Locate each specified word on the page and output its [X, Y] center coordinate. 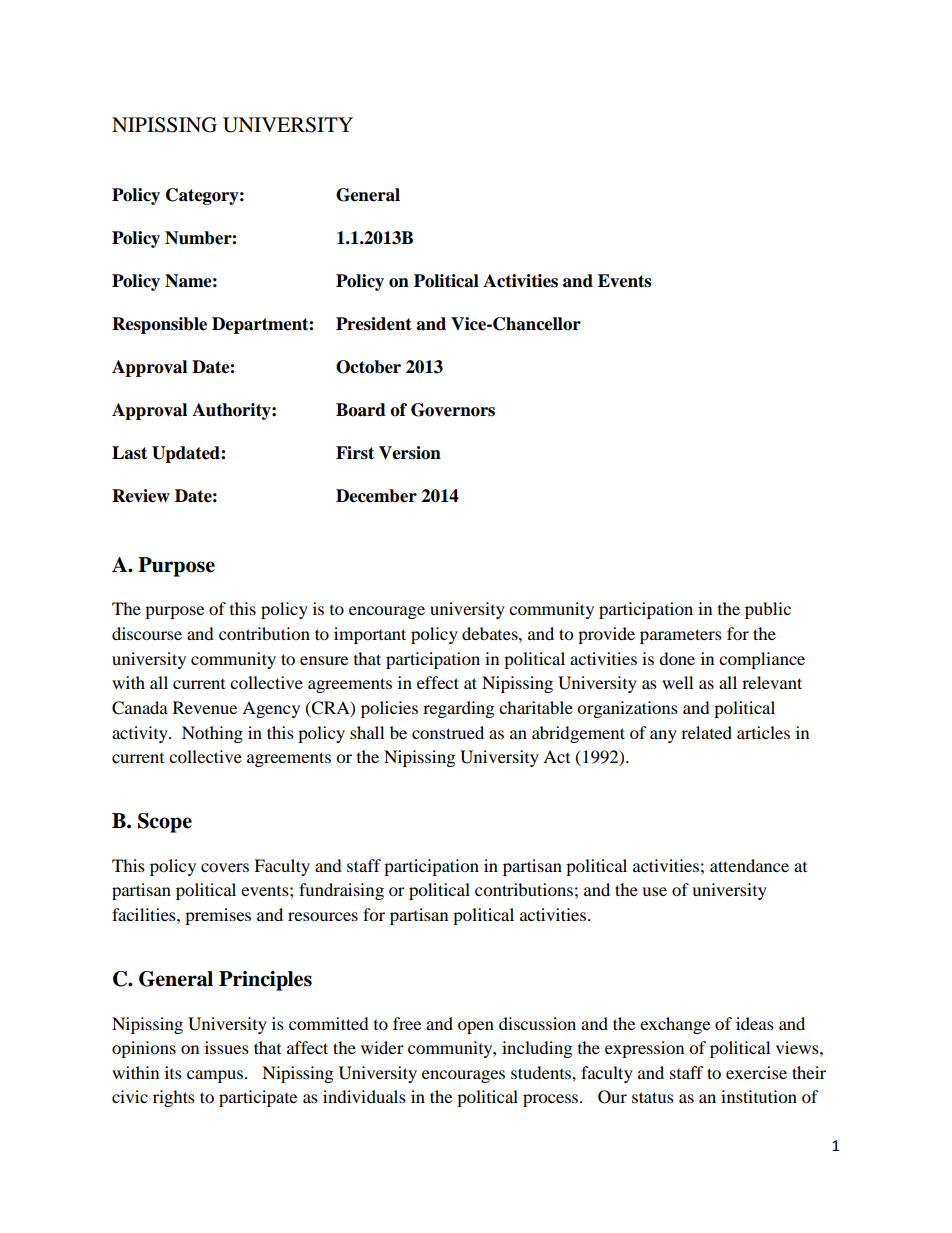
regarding [458, 709]
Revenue [205, 707]
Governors [453, 410]
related [706, 732]
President [374, 324]
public [768, 610]
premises [218, 916]
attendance [749, 865]
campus [215, 1076]
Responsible [159, 325]
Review [141, 496]
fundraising [341, 891]
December [376, 496]
